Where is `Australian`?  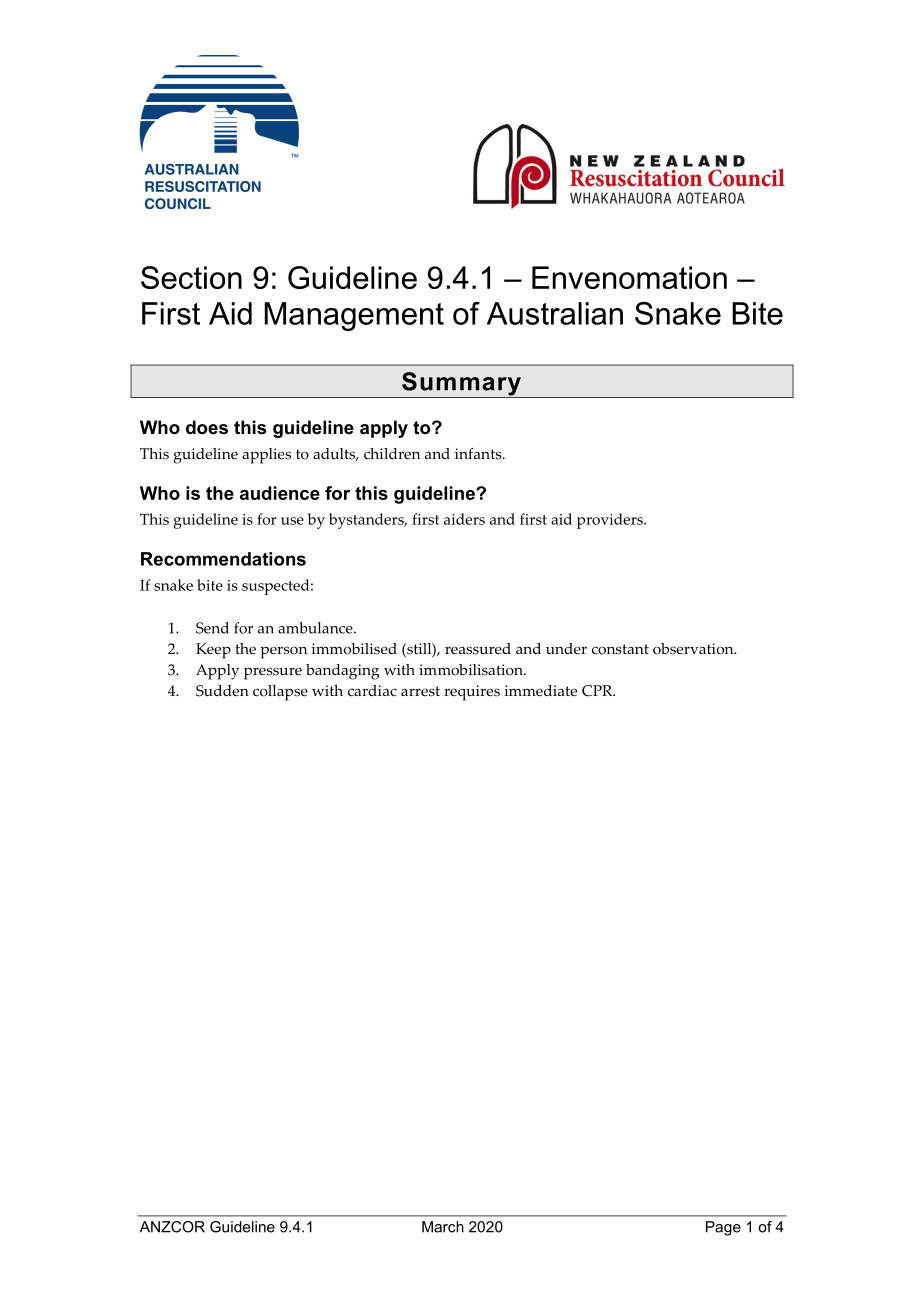
Australian is located at coordinates (555, 313).
